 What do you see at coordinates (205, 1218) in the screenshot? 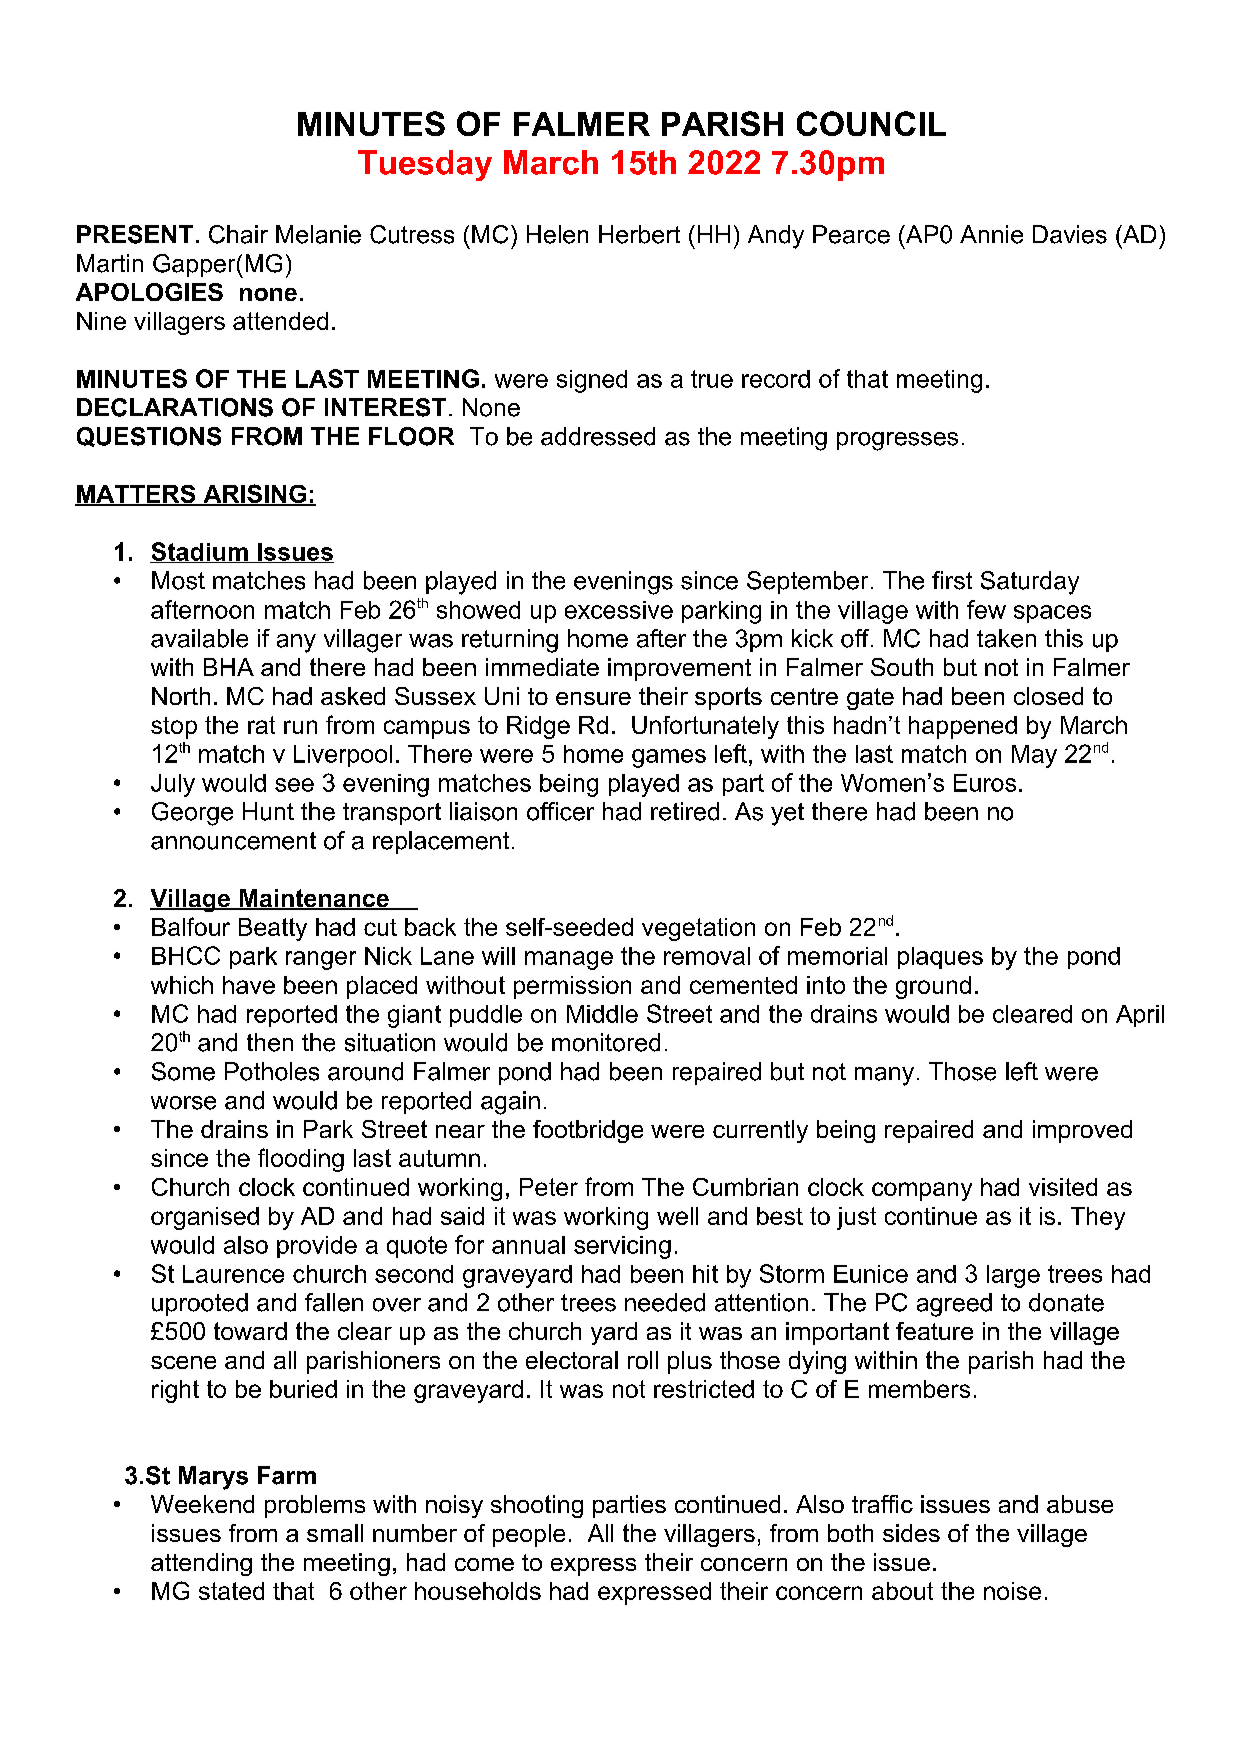
I see `organised` at bounding box center [205, 1218].
